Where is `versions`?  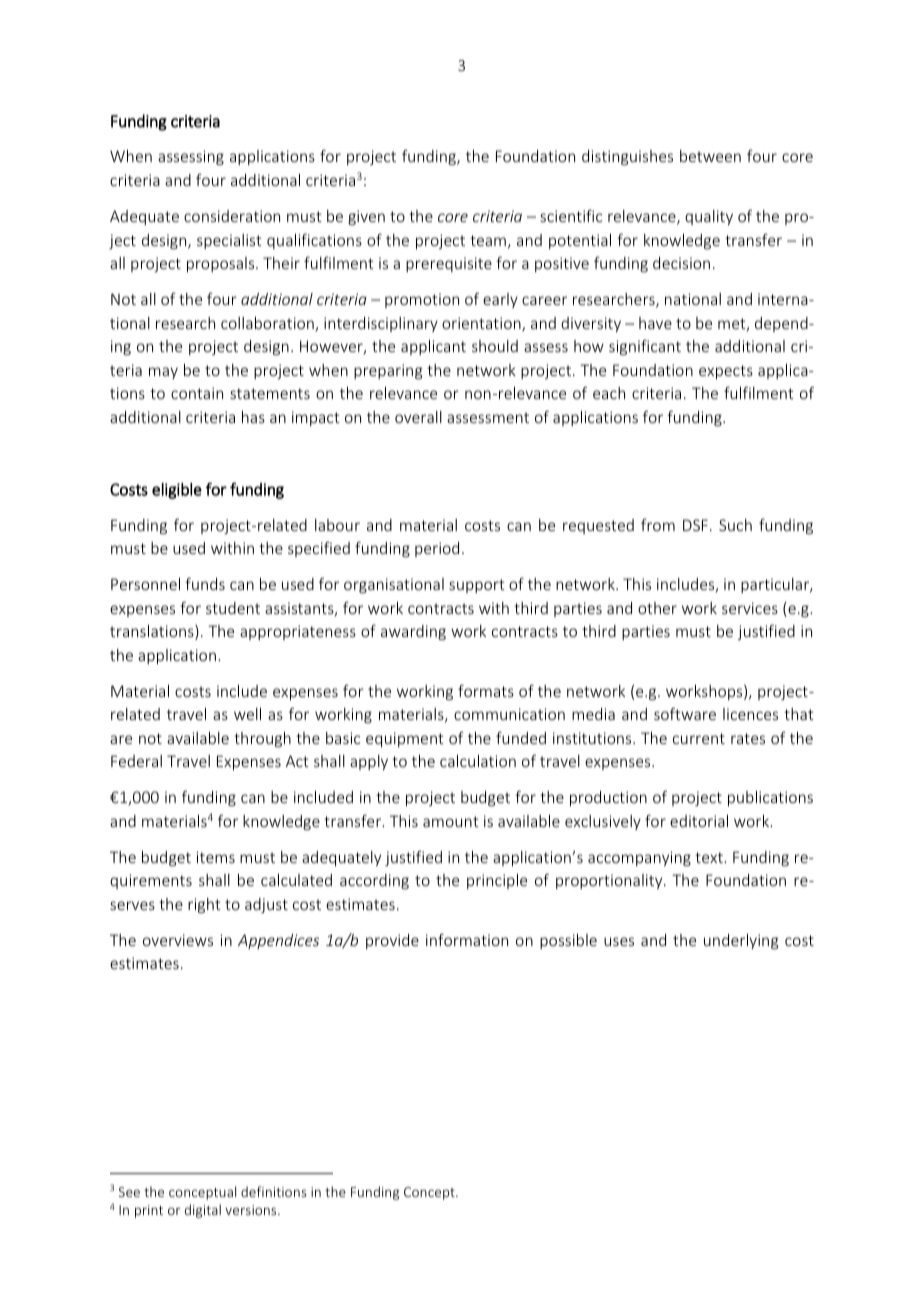
versions is located at coordinates (252, 1210).
